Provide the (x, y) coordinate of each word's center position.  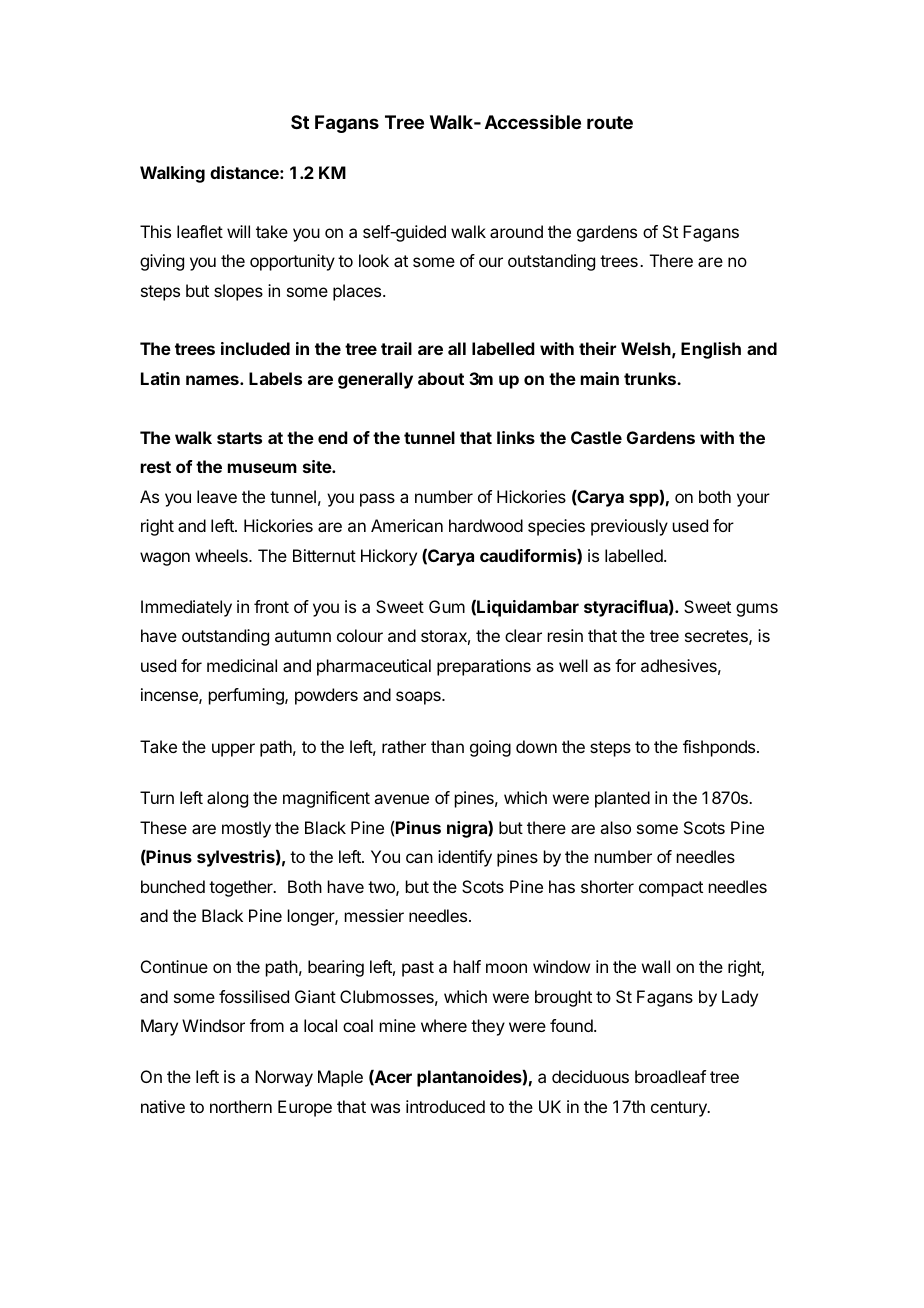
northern (241, 1106)
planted (622, 799)
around (516, 231)
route (610, 122)
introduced (445, 1106)
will (238, 231)
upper (233, 750)
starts (239, 438)
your (753, 500)
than (447, 746)
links (516, 437)
